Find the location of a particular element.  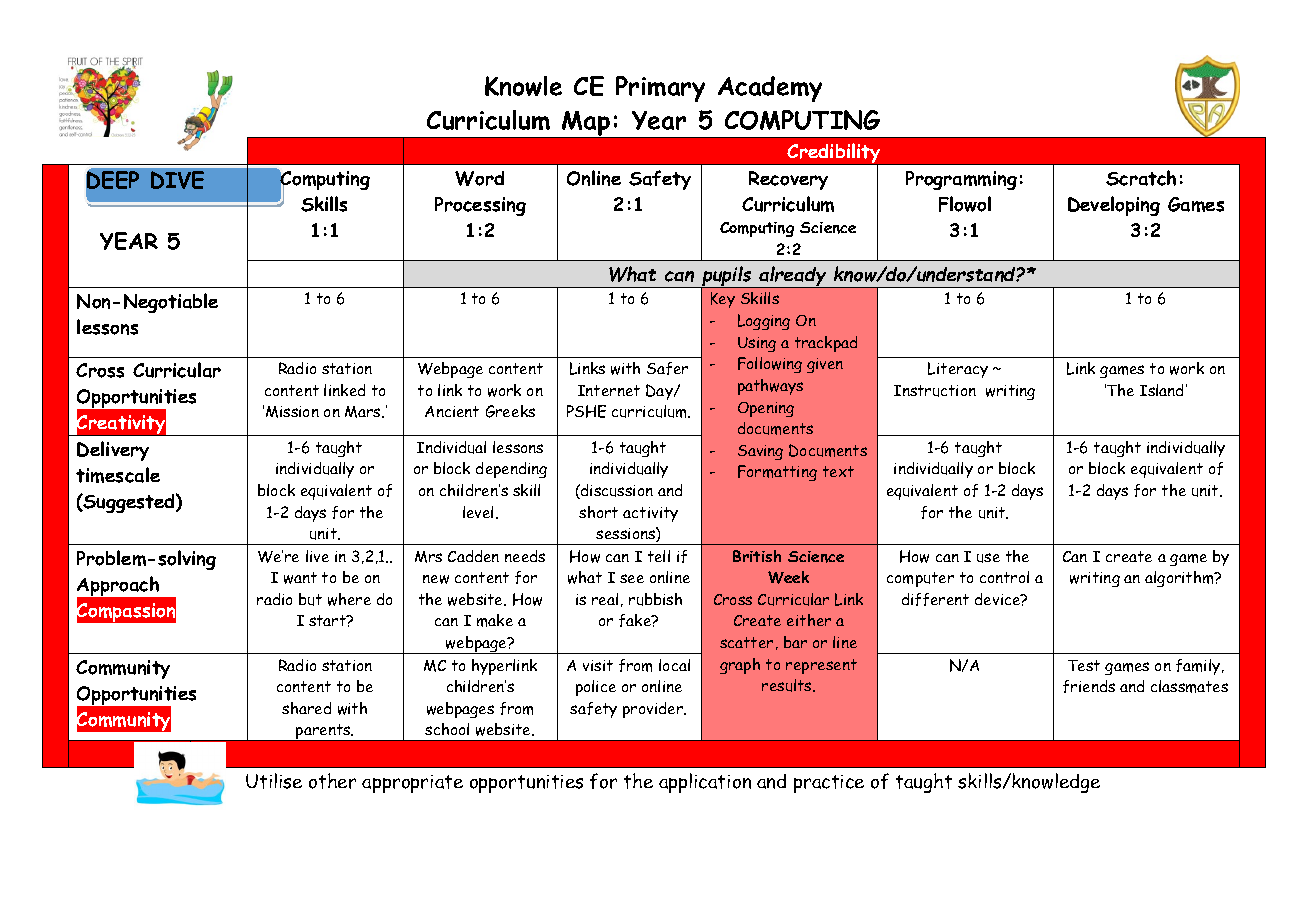

PSHE is located at coordinates (586, 411).
